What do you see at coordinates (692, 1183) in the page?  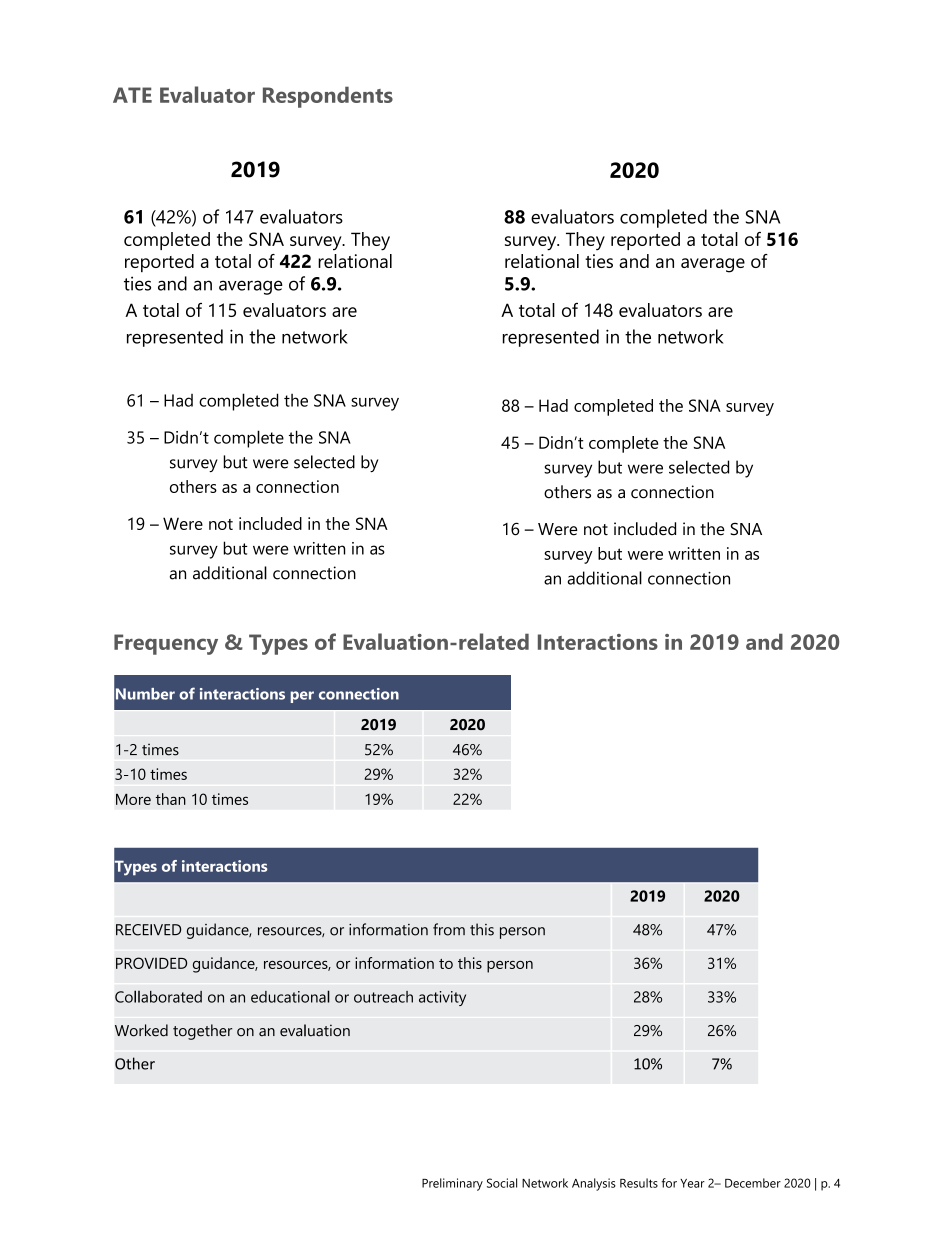 I see `Year` at bounding box center [692, 1183].
